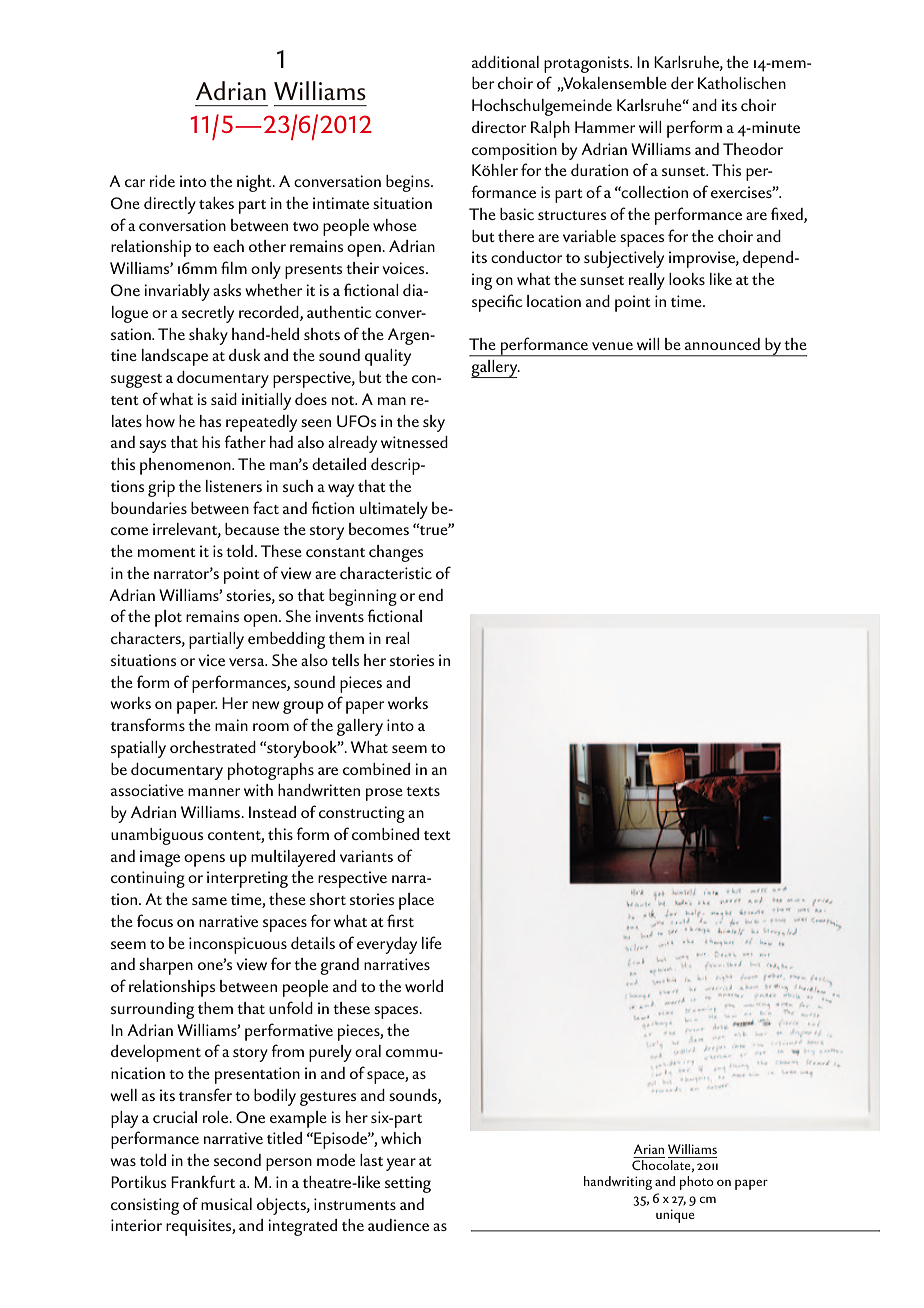 This screenshot has height=1308, width=924. I want to click on announced, so click(722, 344).
